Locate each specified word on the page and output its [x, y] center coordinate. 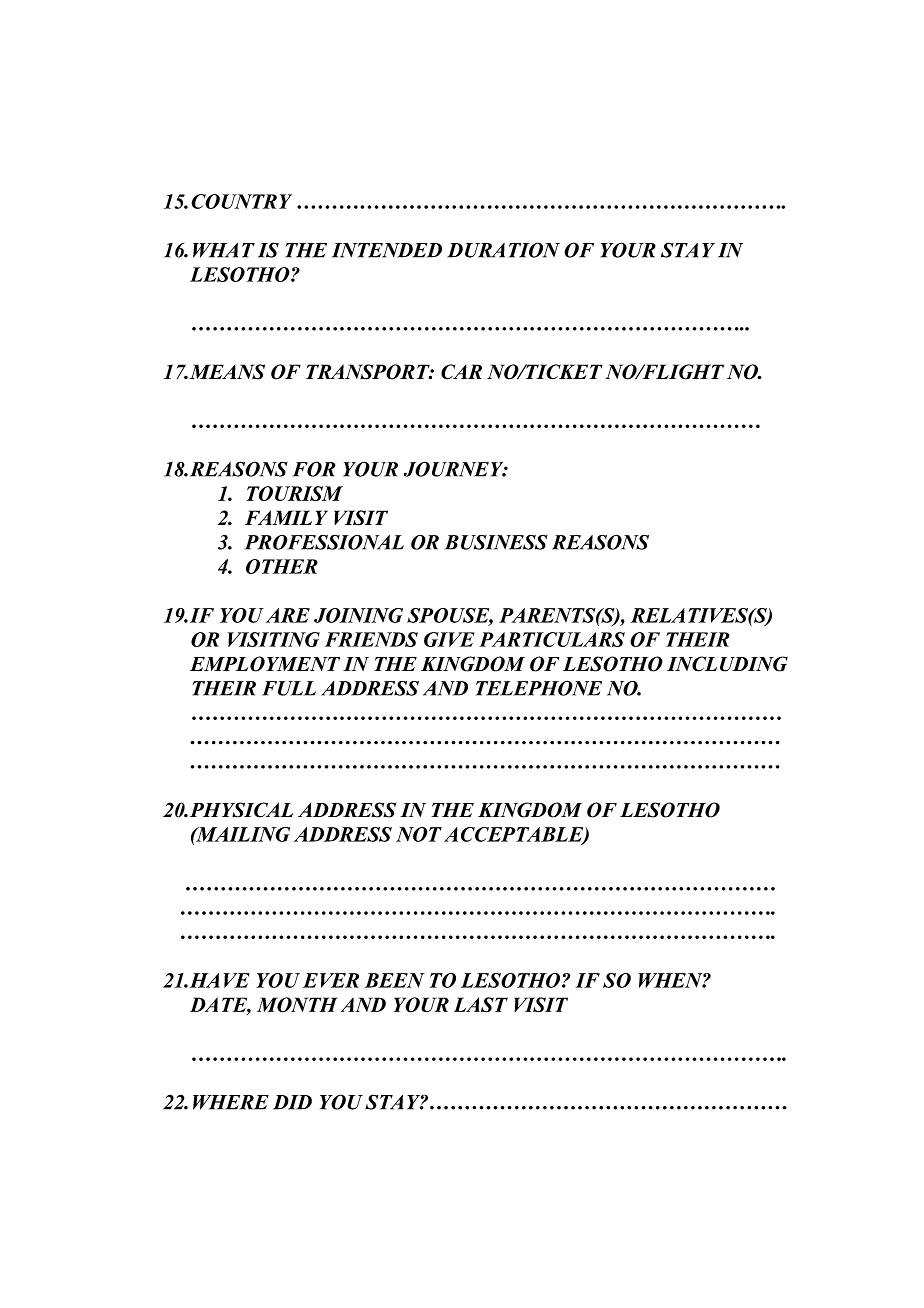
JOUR [432, 469]
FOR [314, 469]
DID [292, 1102]
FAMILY [286, 517]
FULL [289, 688]
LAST [481, 1004]
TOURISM [294, 493]
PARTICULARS [552, 639]
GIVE [449, 639]
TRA [326, 371]
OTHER [282, 566]
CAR [461, 372]
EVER [331, 980]
